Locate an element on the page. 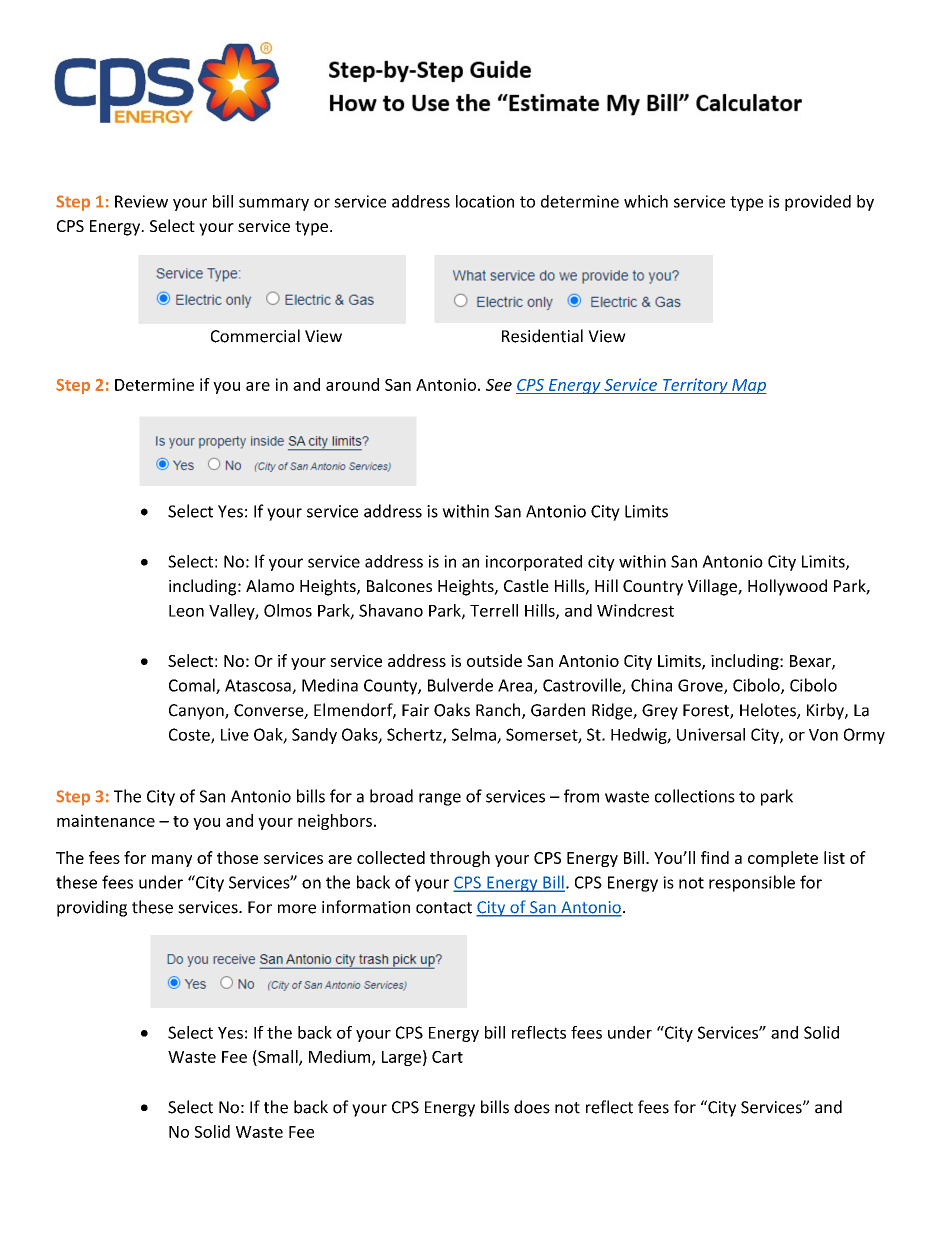 The width and height of the image is (952, 1233). maintenance is located at coordinates (106, 820).
